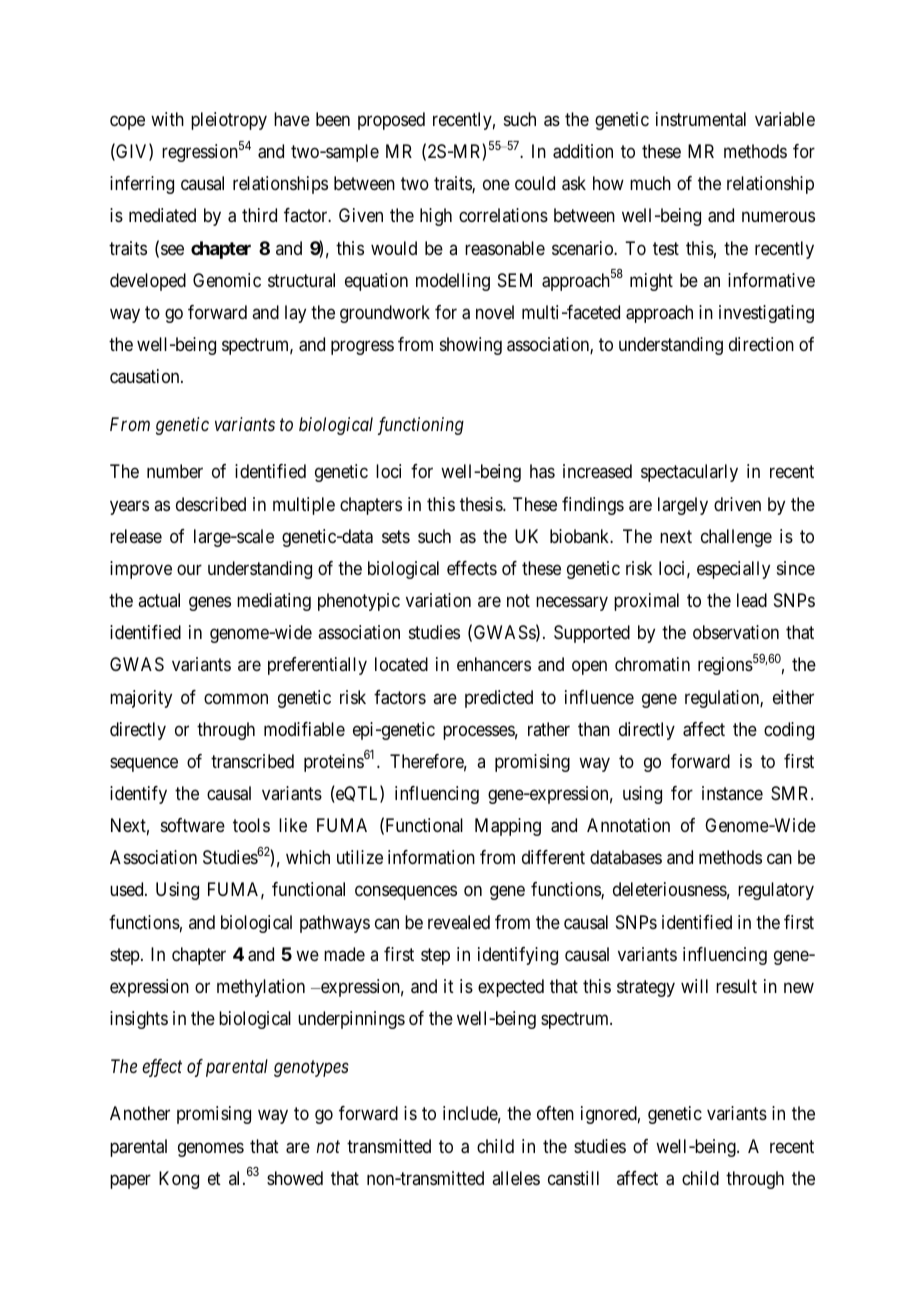 The width and height of the screenshot is (924, 1307). Describe the element at coordinates (471, 346) in the screenshot. I see `showing` at that location.
